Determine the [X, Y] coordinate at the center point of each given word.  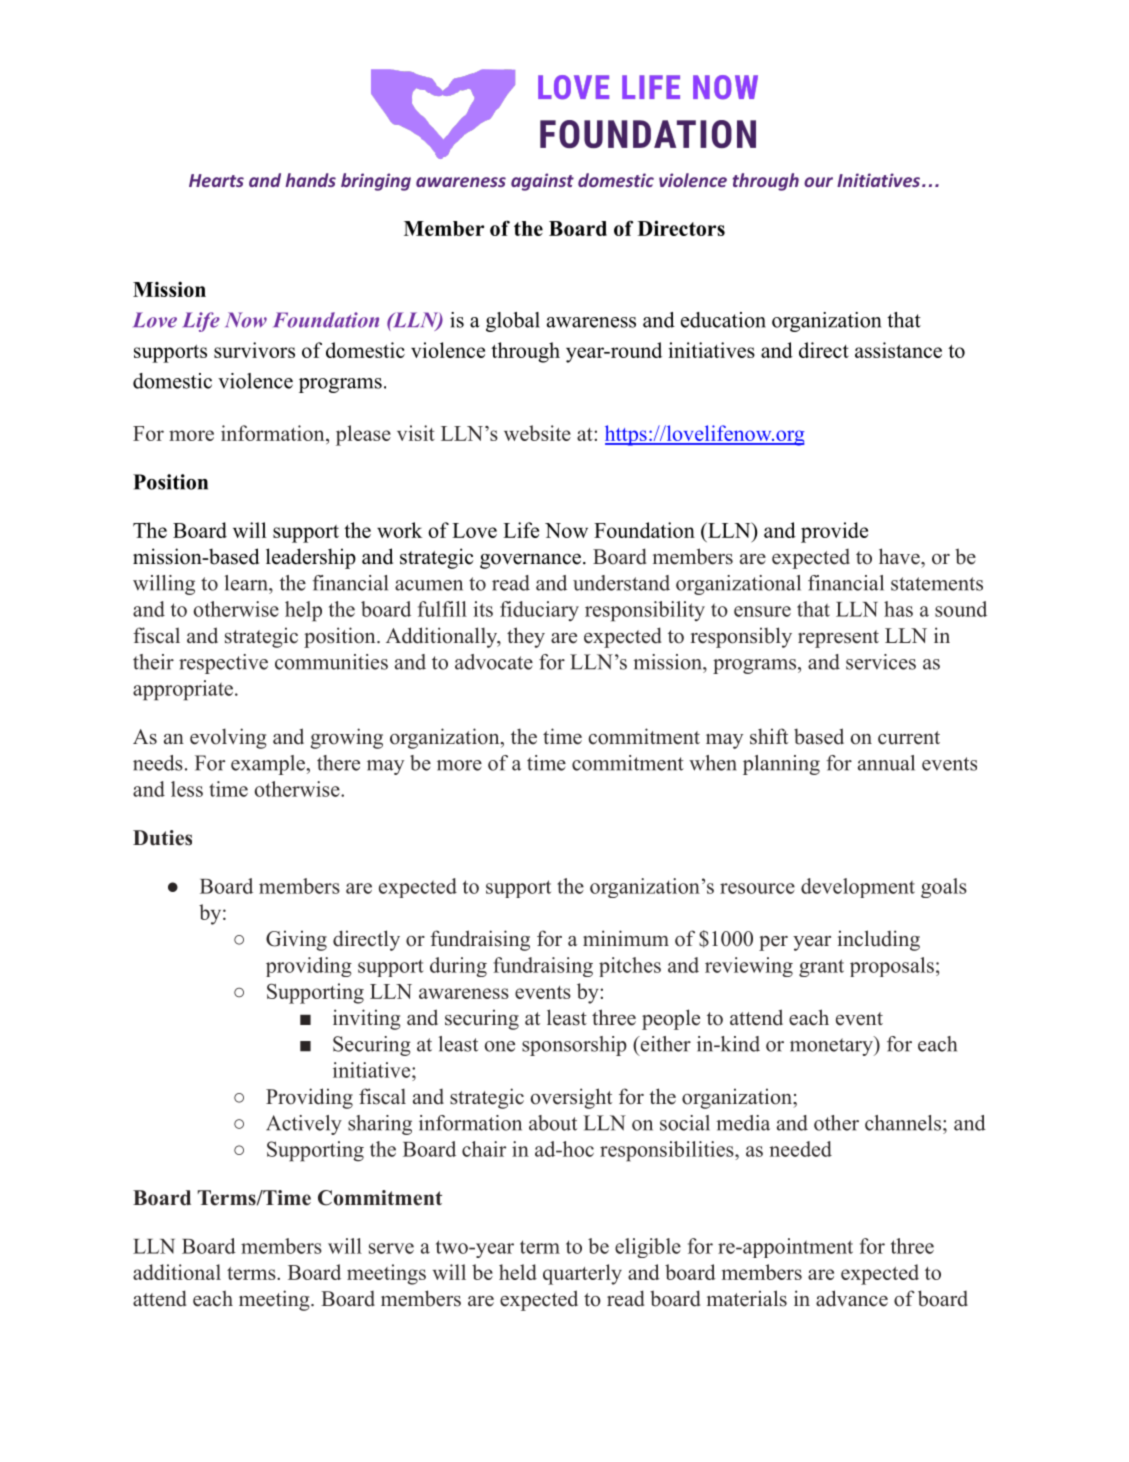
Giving [296, 940]
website [537, 433]
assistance [898, 350]
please [363, 435]
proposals [892, 967]
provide [834, 532]
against [542, 182]
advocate [494, 662]
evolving [228, 738]
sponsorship [574, 1046]
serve [391, 1248]
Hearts [216, 180]
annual [886, 763]
